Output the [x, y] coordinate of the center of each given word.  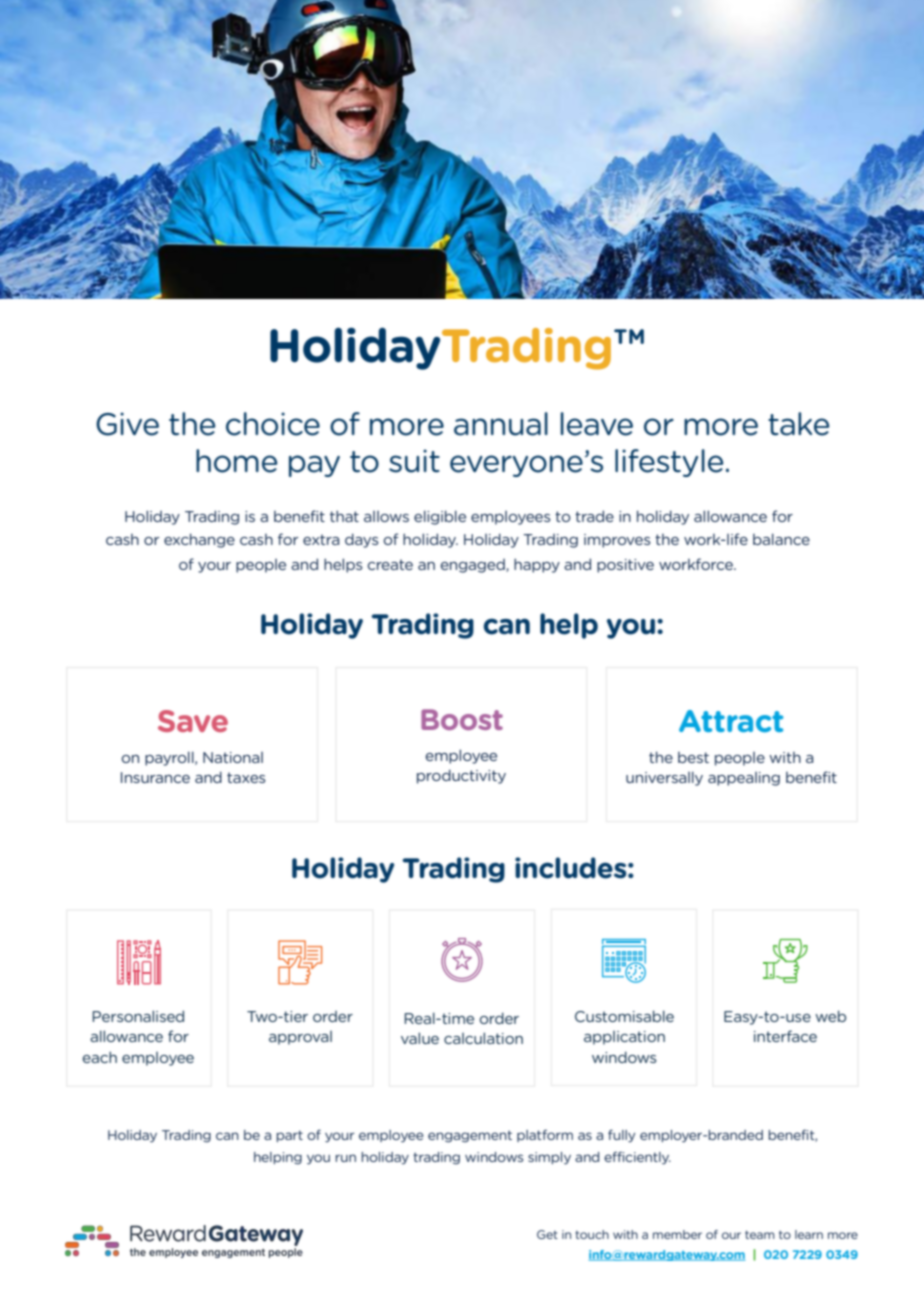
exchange [199, 540]
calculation [483, 1038]
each [100, 1057]
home [237, 461]
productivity [461, 776]
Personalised [138, 1016]
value [420, 1038]
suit [414, 461]
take [799, 424]
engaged [474, 566]
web [830, 1016]
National [233, 757]
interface [785, 1036]
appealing [744, 779]
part [289, 1136]
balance [781, 539]
